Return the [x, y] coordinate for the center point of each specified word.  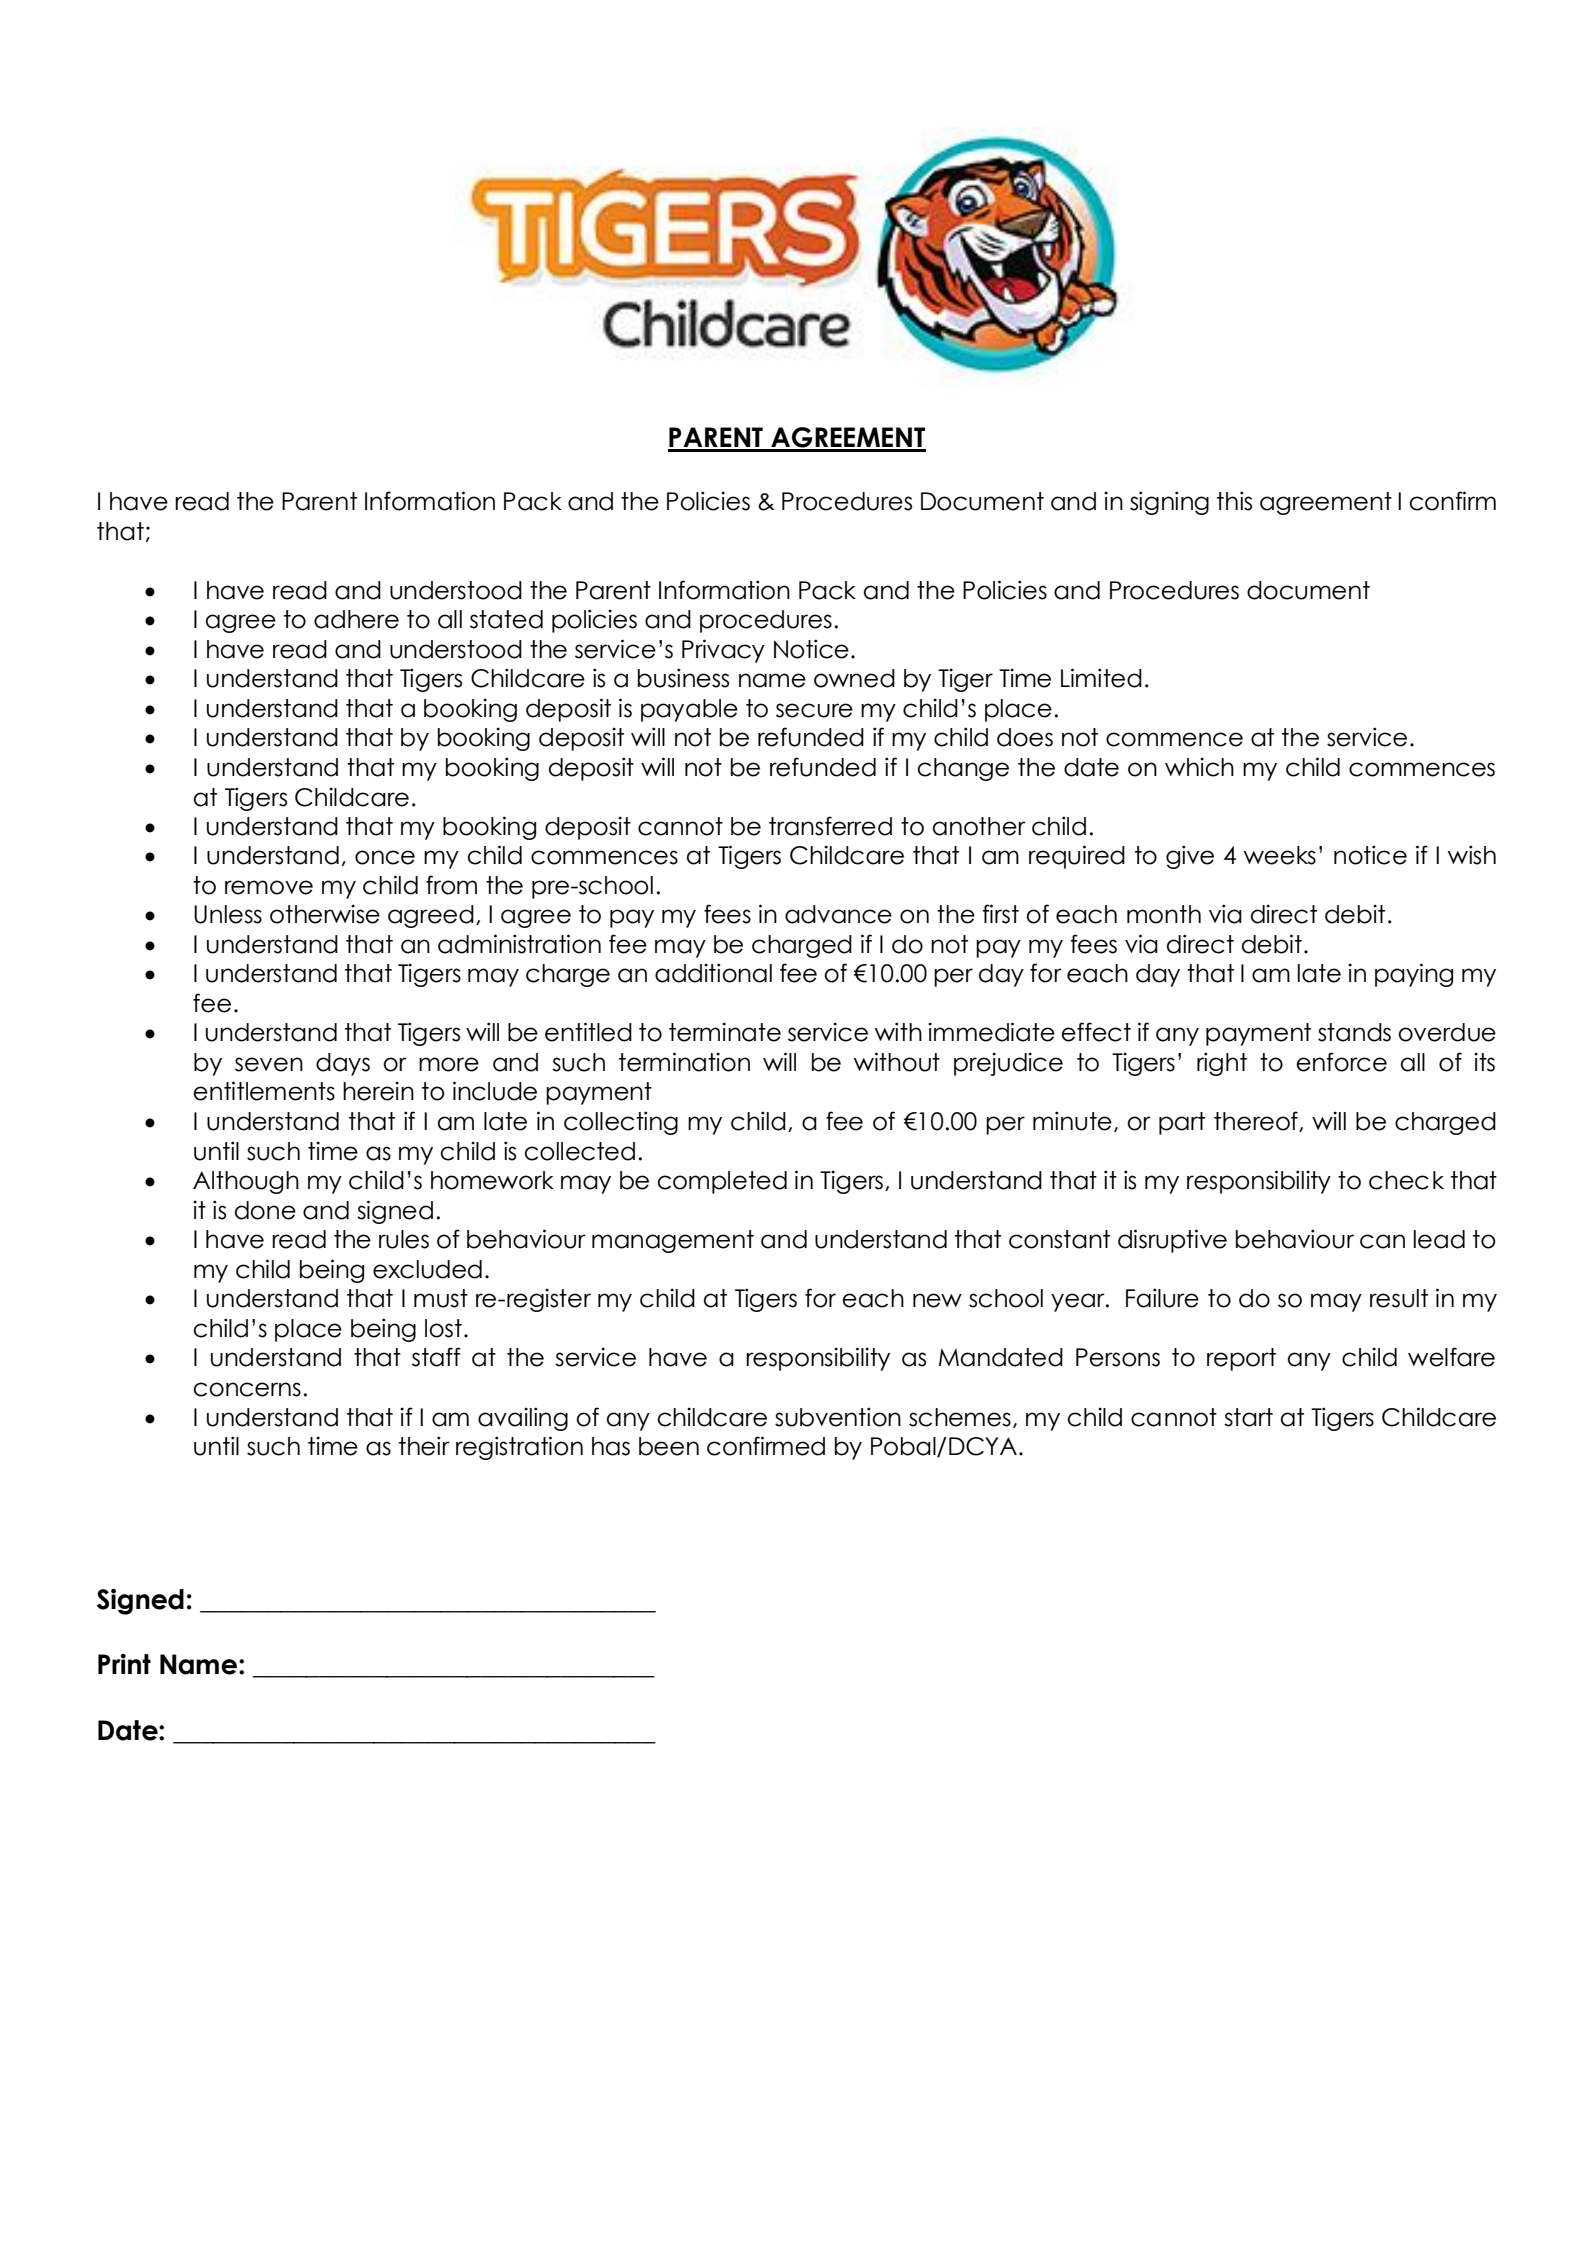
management [673, 1241]
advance [838, 914]
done [265, 1210]
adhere [356, 619]
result [1399, 1298]
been [669, 1446]
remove [269, 887]
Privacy [723, 651]
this [1234, 501]
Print [124, 1664]
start [1248, 1417]
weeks [1280, 855]
